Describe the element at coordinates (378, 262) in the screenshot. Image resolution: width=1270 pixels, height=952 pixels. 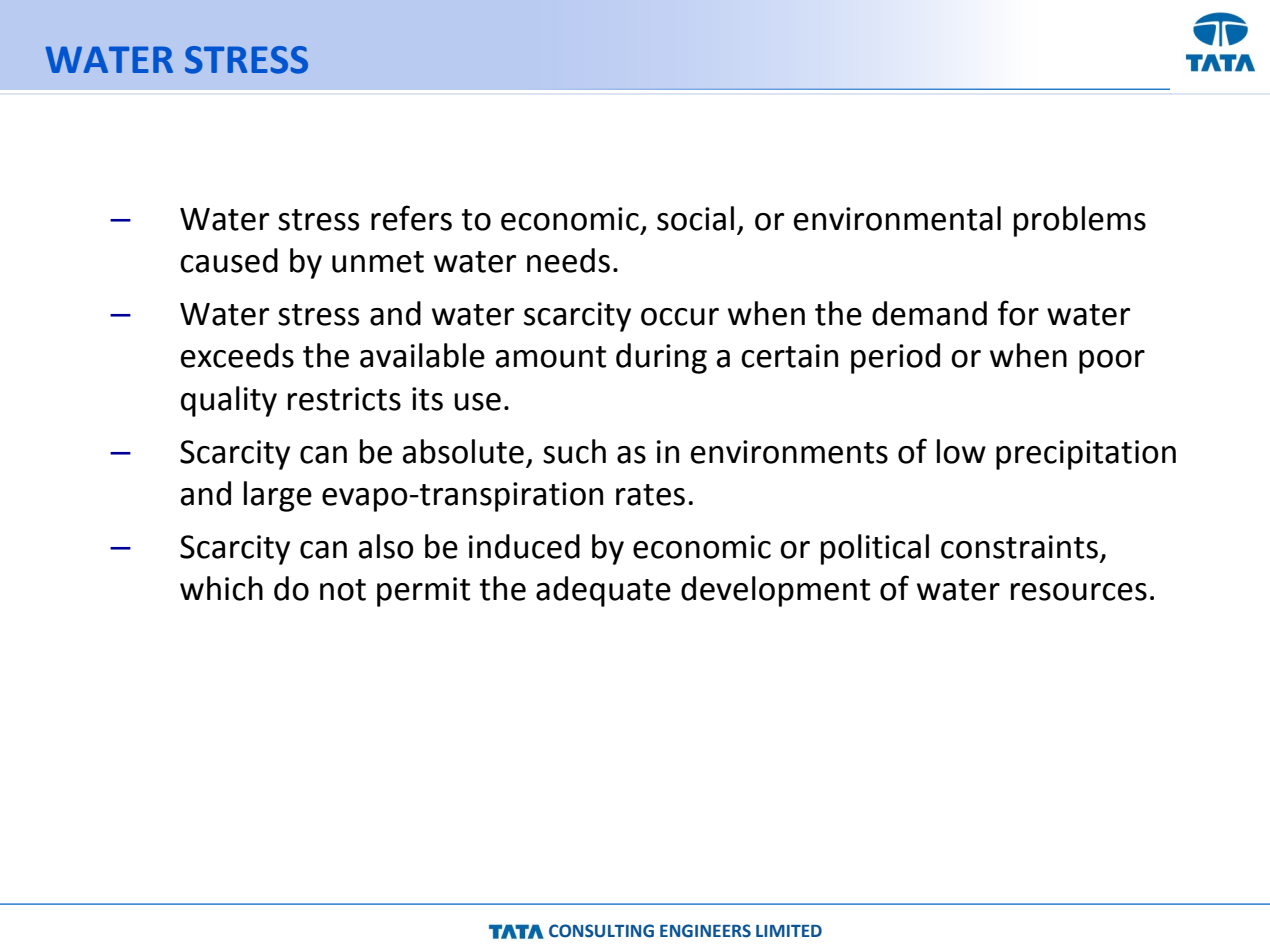
I see `unmet` at that location.
